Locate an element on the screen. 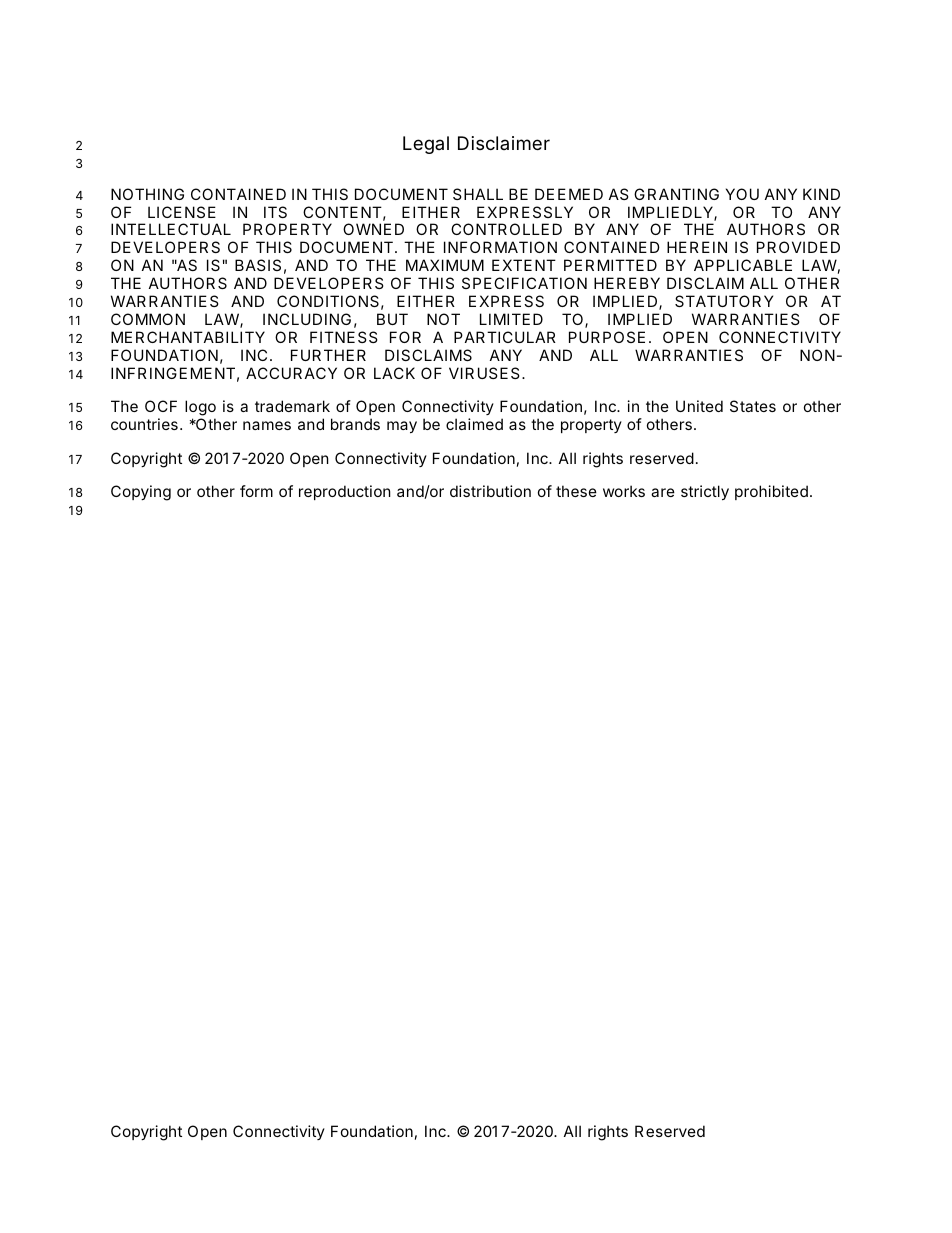 The image size is (952, 1233). CONTROLLED is located at coordinates (506, 229).
